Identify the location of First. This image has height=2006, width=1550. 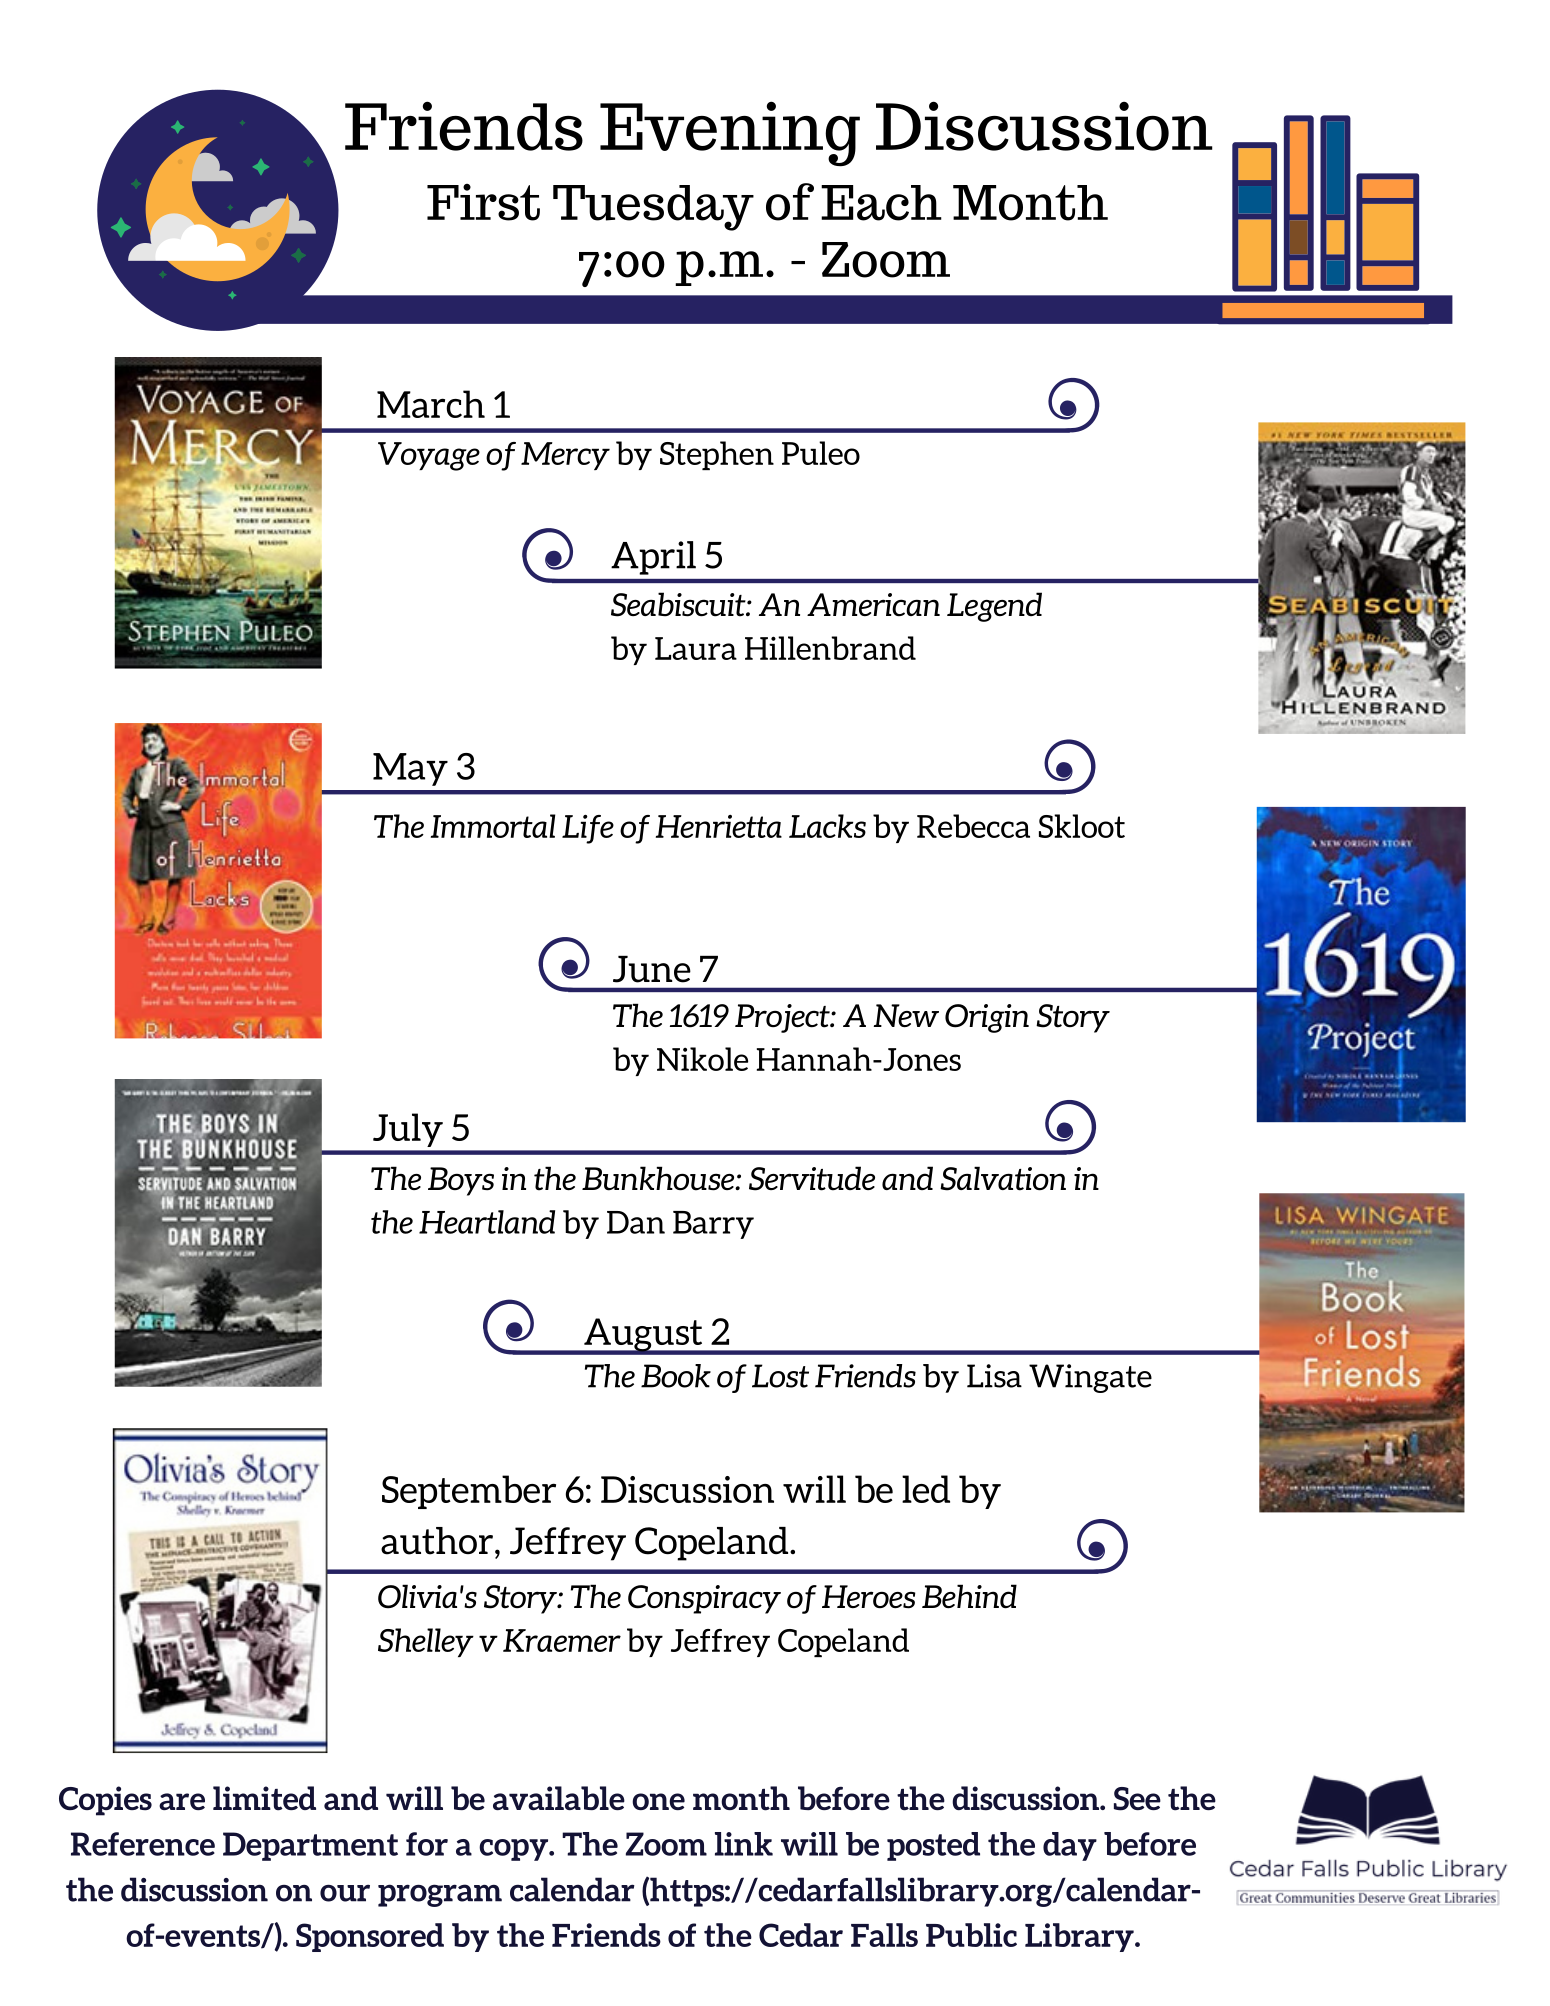
(483, 202).
